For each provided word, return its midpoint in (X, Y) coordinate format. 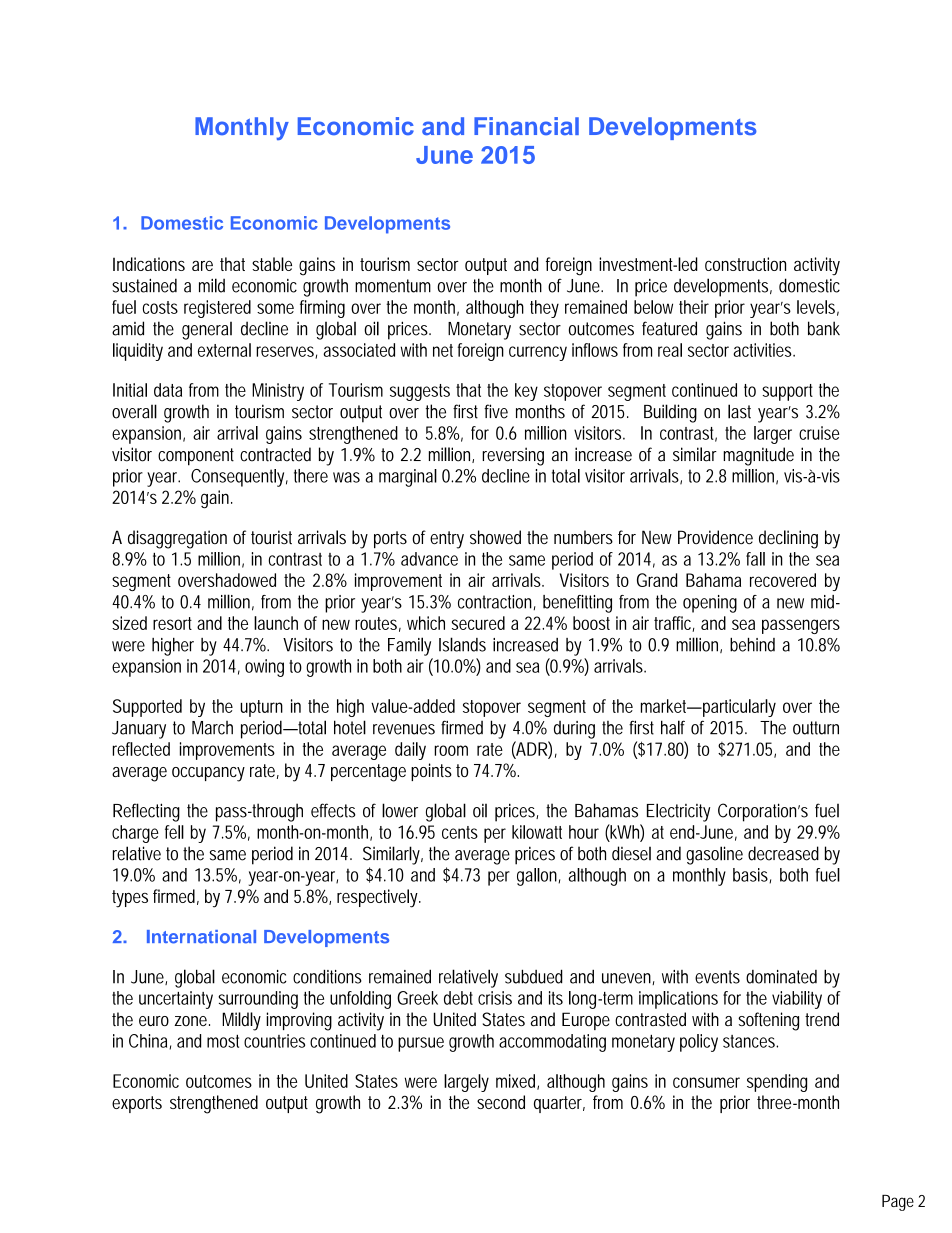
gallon (537, 877)
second (501, 1102)
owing (264, 668)
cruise (819, 433)
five (496, 411)
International (201, 937)
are (202, 266)
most (223, 1041)
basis (750, 875)
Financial (526, 126)
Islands (462, 644)
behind (752, 645)
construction (745, 264)
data (168, 390)
